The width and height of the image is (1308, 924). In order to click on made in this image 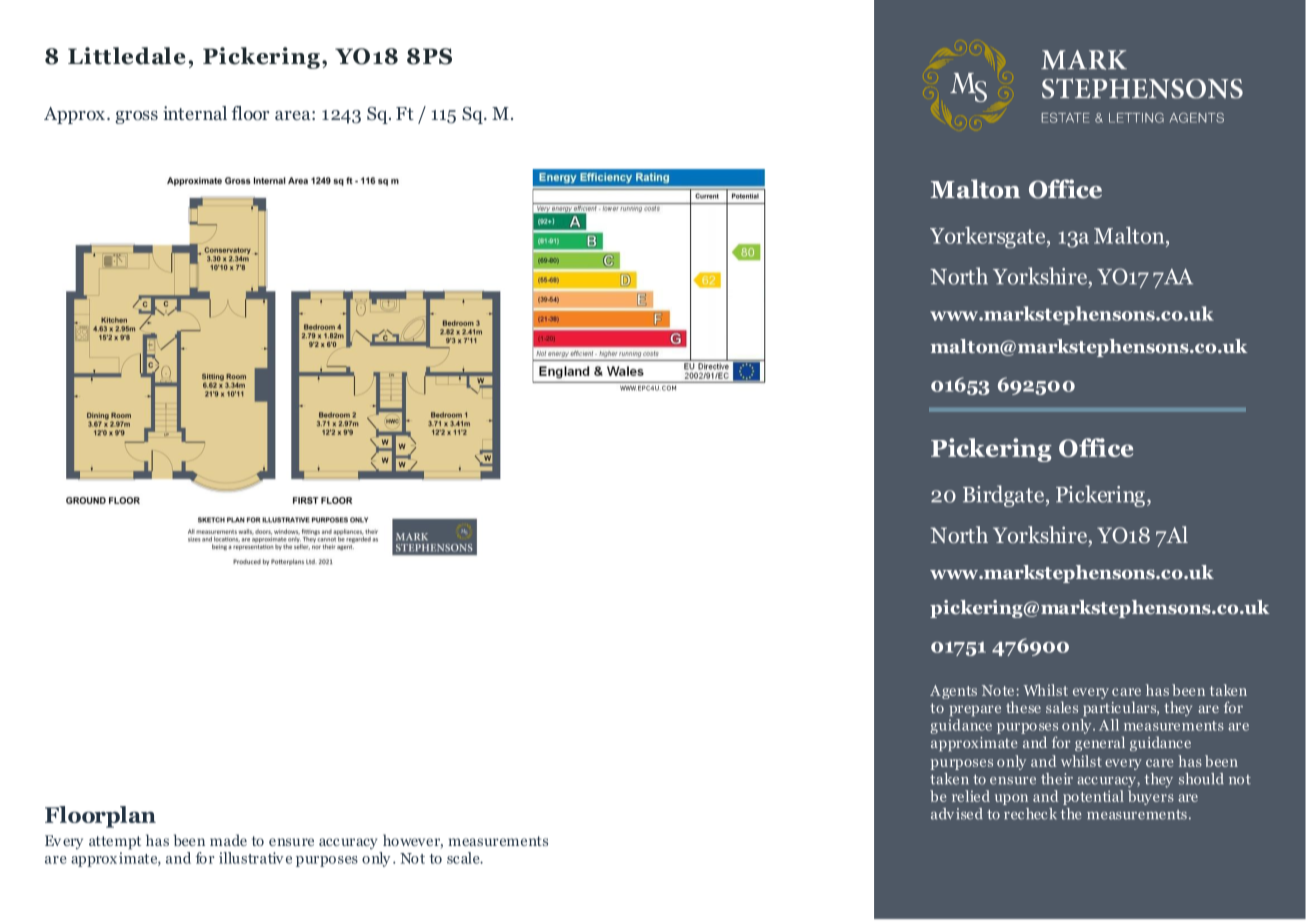, I will do `click(228, 840)`.
